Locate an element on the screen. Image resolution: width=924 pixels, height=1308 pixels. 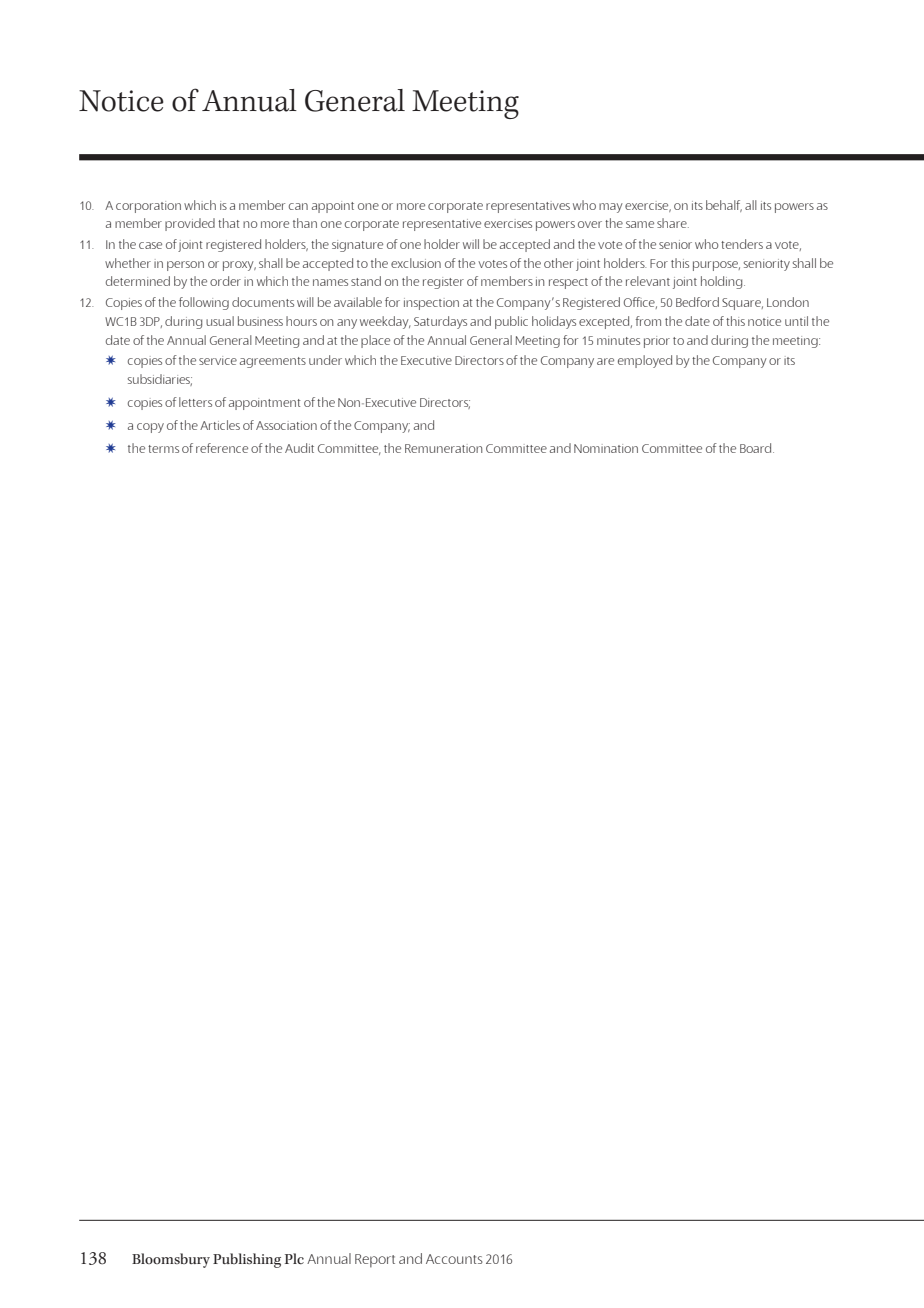
terms is located at coordinates (163, 449).
